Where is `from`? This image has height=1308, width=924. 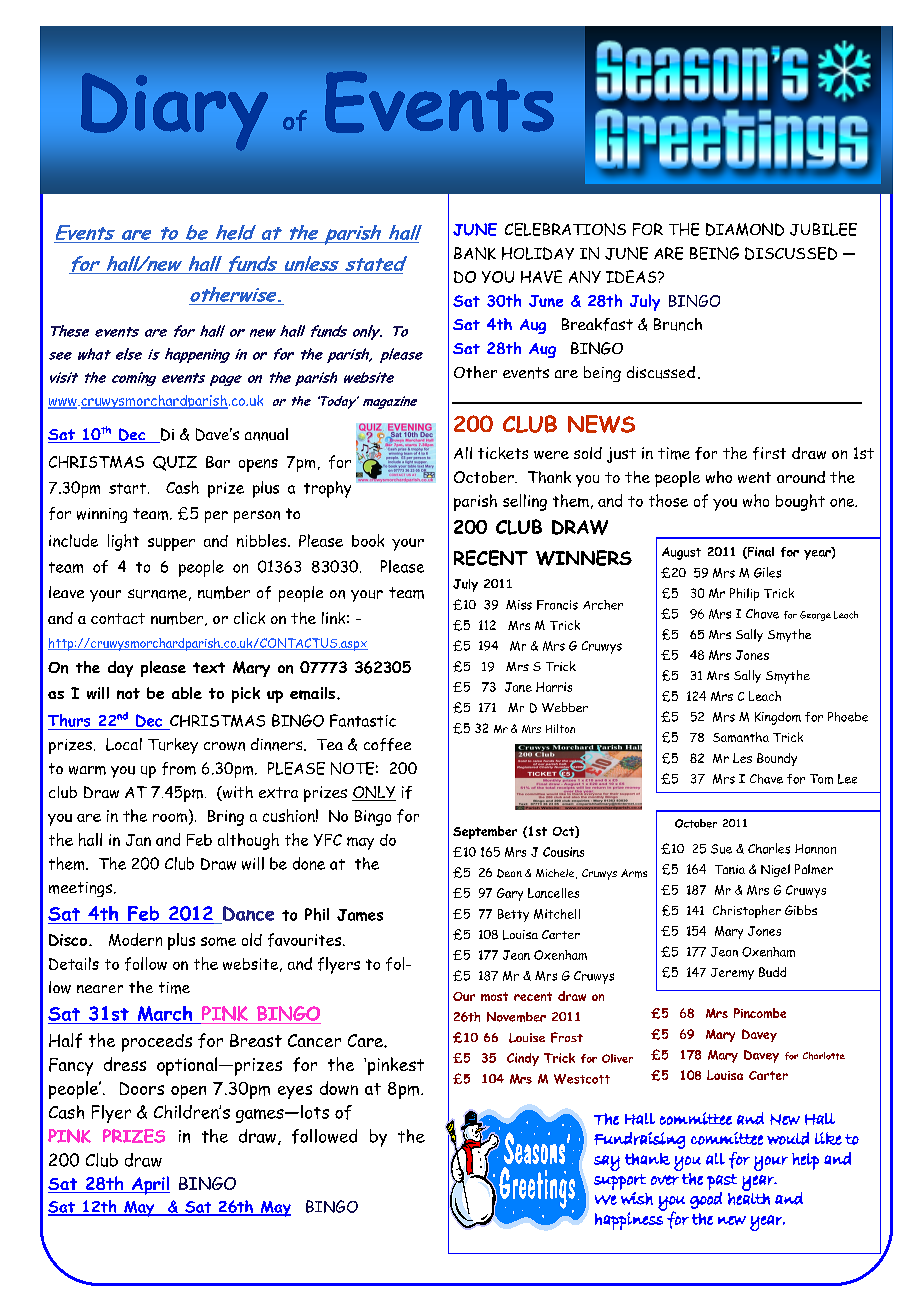
from is located at coordinates (179, 768).
